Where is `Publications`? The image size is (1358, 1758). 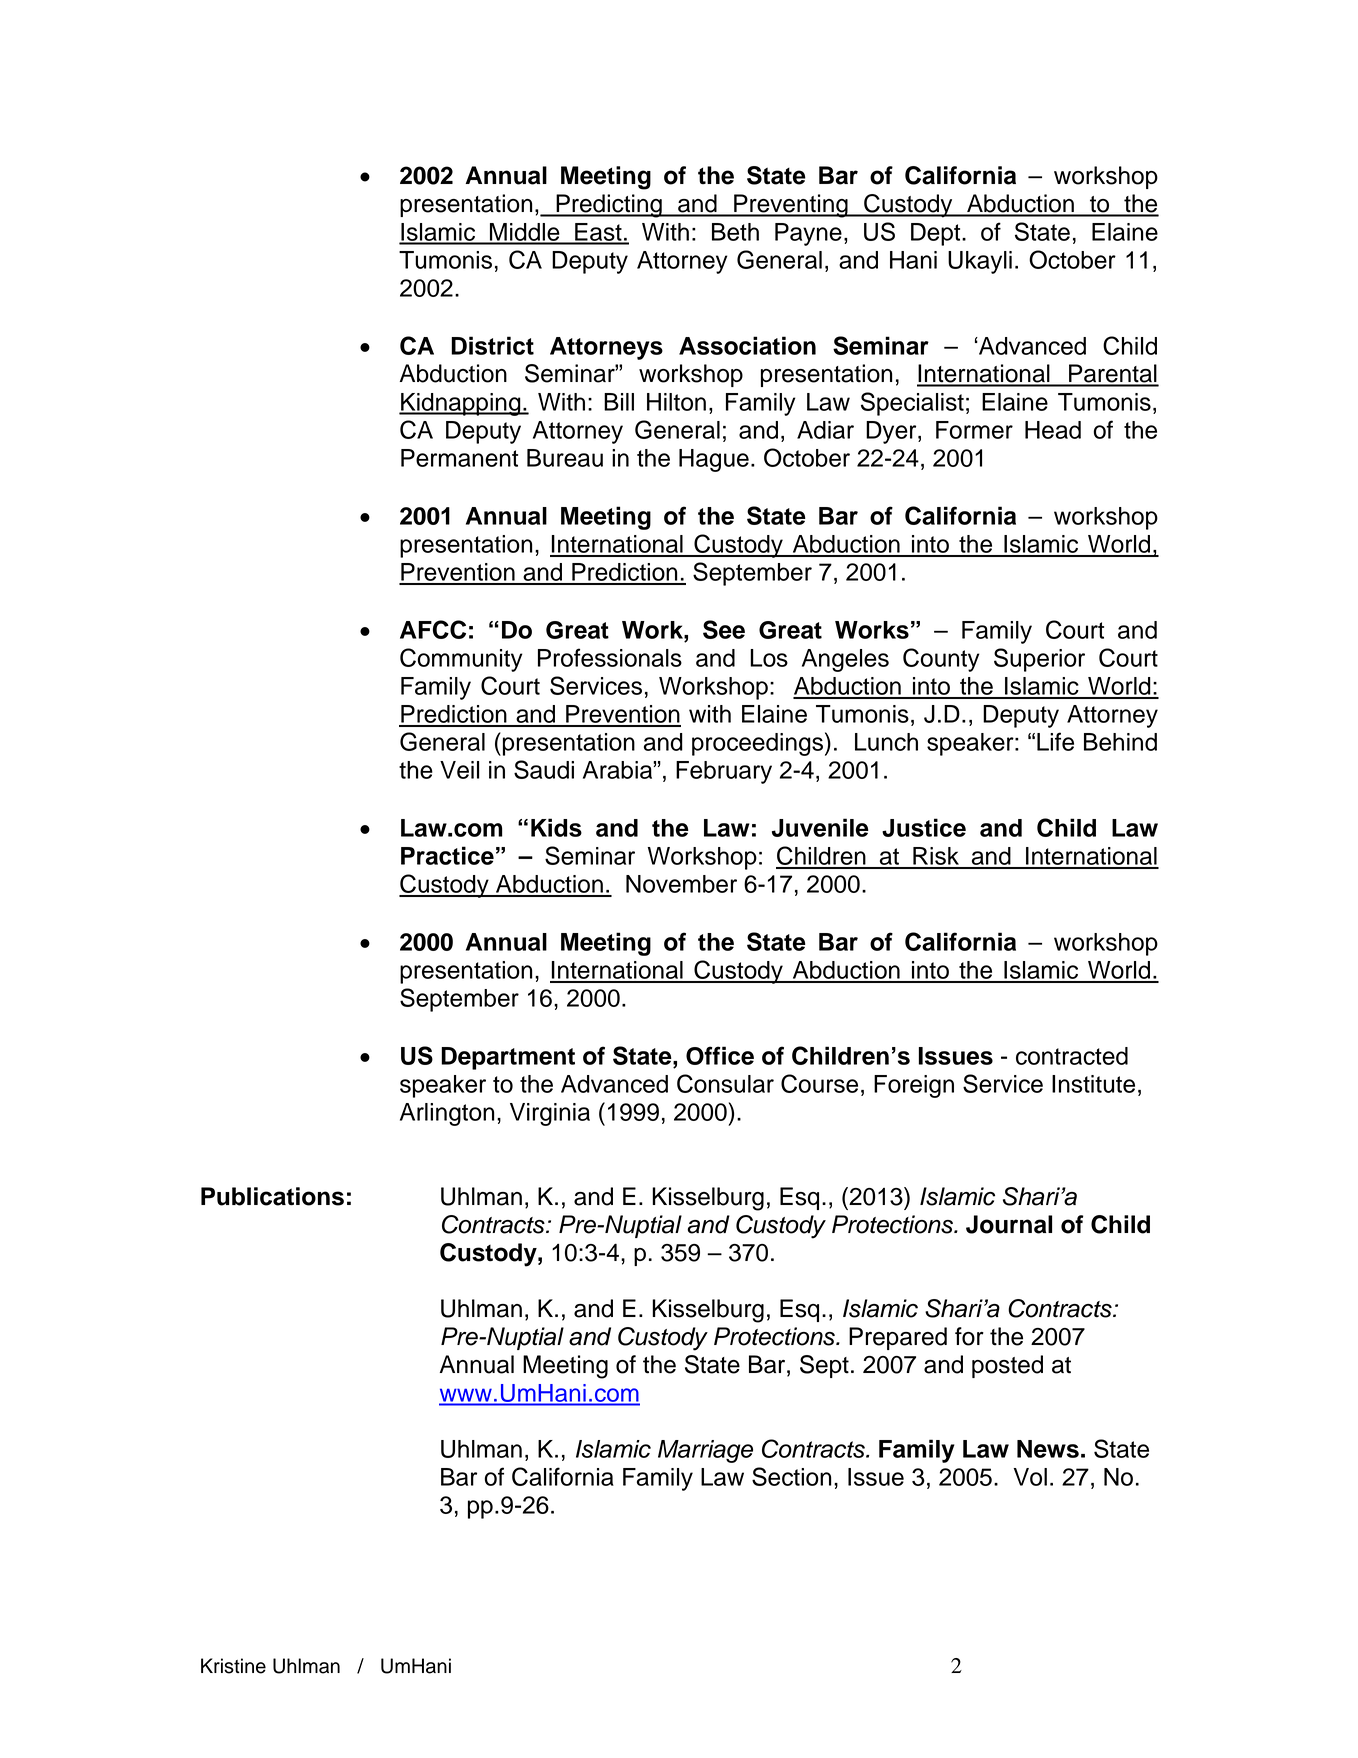
Publications is located at coordinates (272, 1196).
